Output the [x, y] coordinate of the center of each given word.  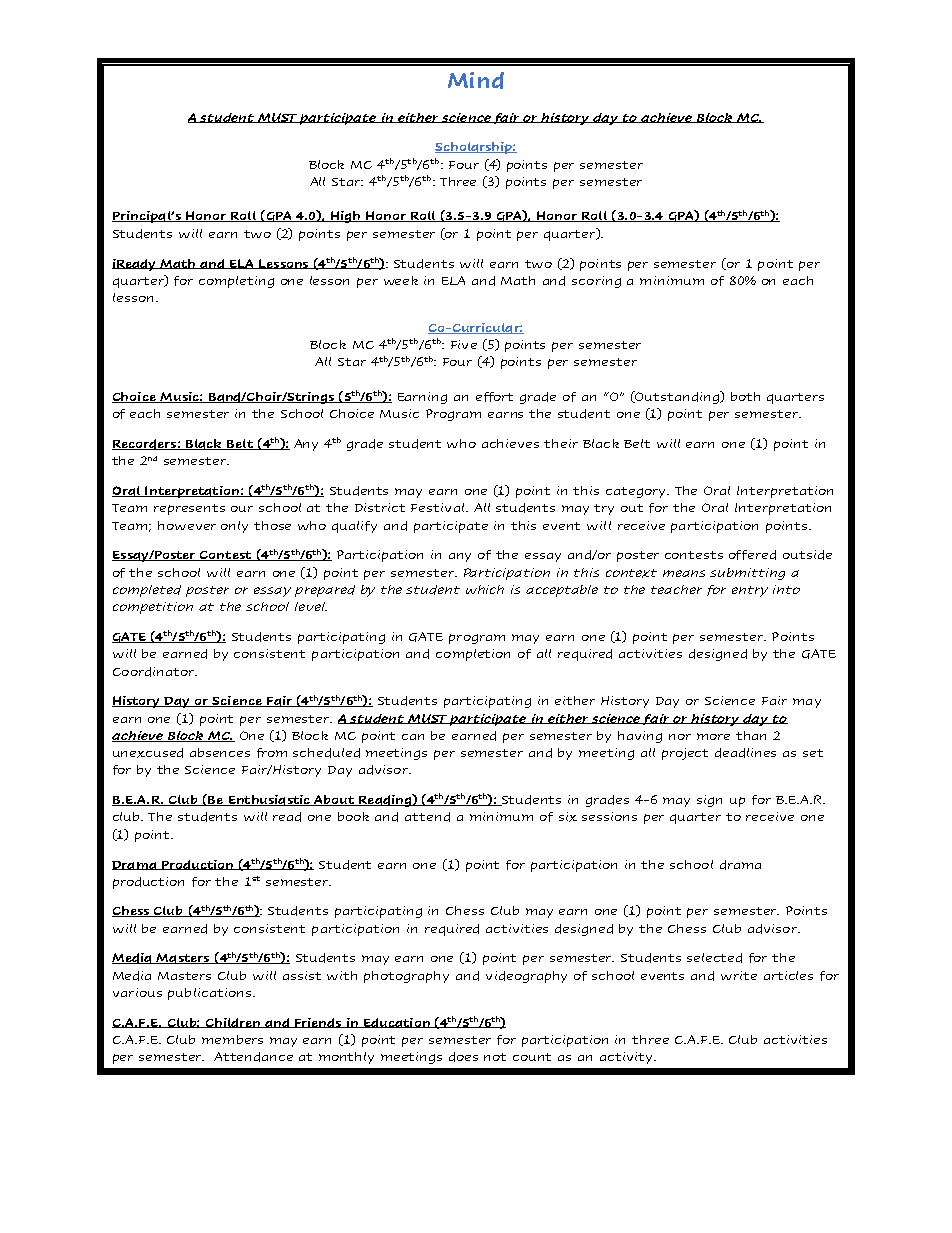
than [751, 735]
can [413, 737]
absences [220, 752]
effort [494, 397]
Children [232, 1023]
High [346, 217]
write [739, 975]
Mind [476, 80]
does [463, 1057]
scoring [596, 282]
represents [189, 509]
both [745, 396]
